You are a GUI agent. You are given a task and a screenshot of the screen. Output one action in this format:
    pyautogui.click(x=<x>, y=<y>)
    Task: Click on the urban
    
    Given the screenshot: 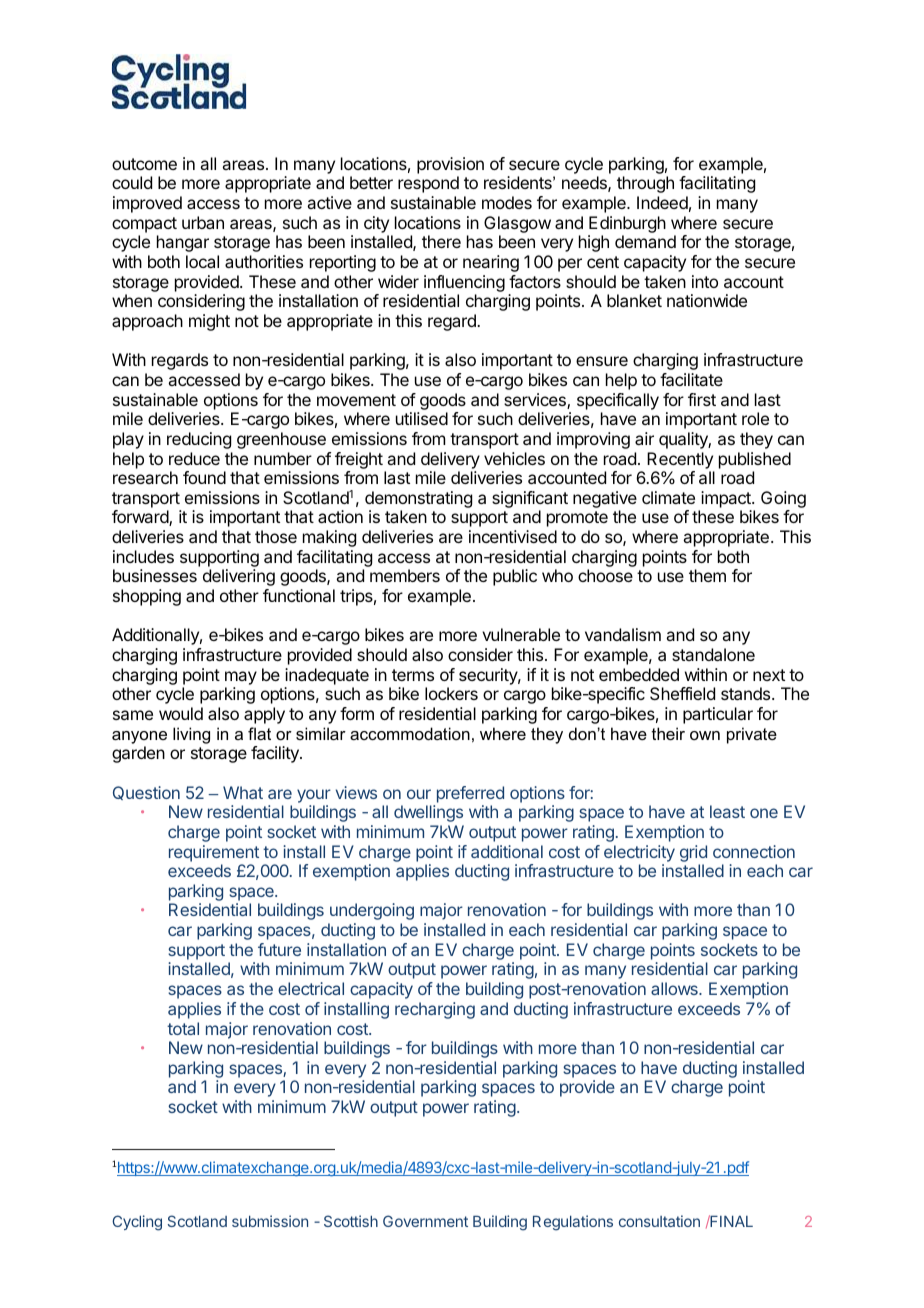 What is the action you would take?
    pyautogui.click(x=203, y=222)
